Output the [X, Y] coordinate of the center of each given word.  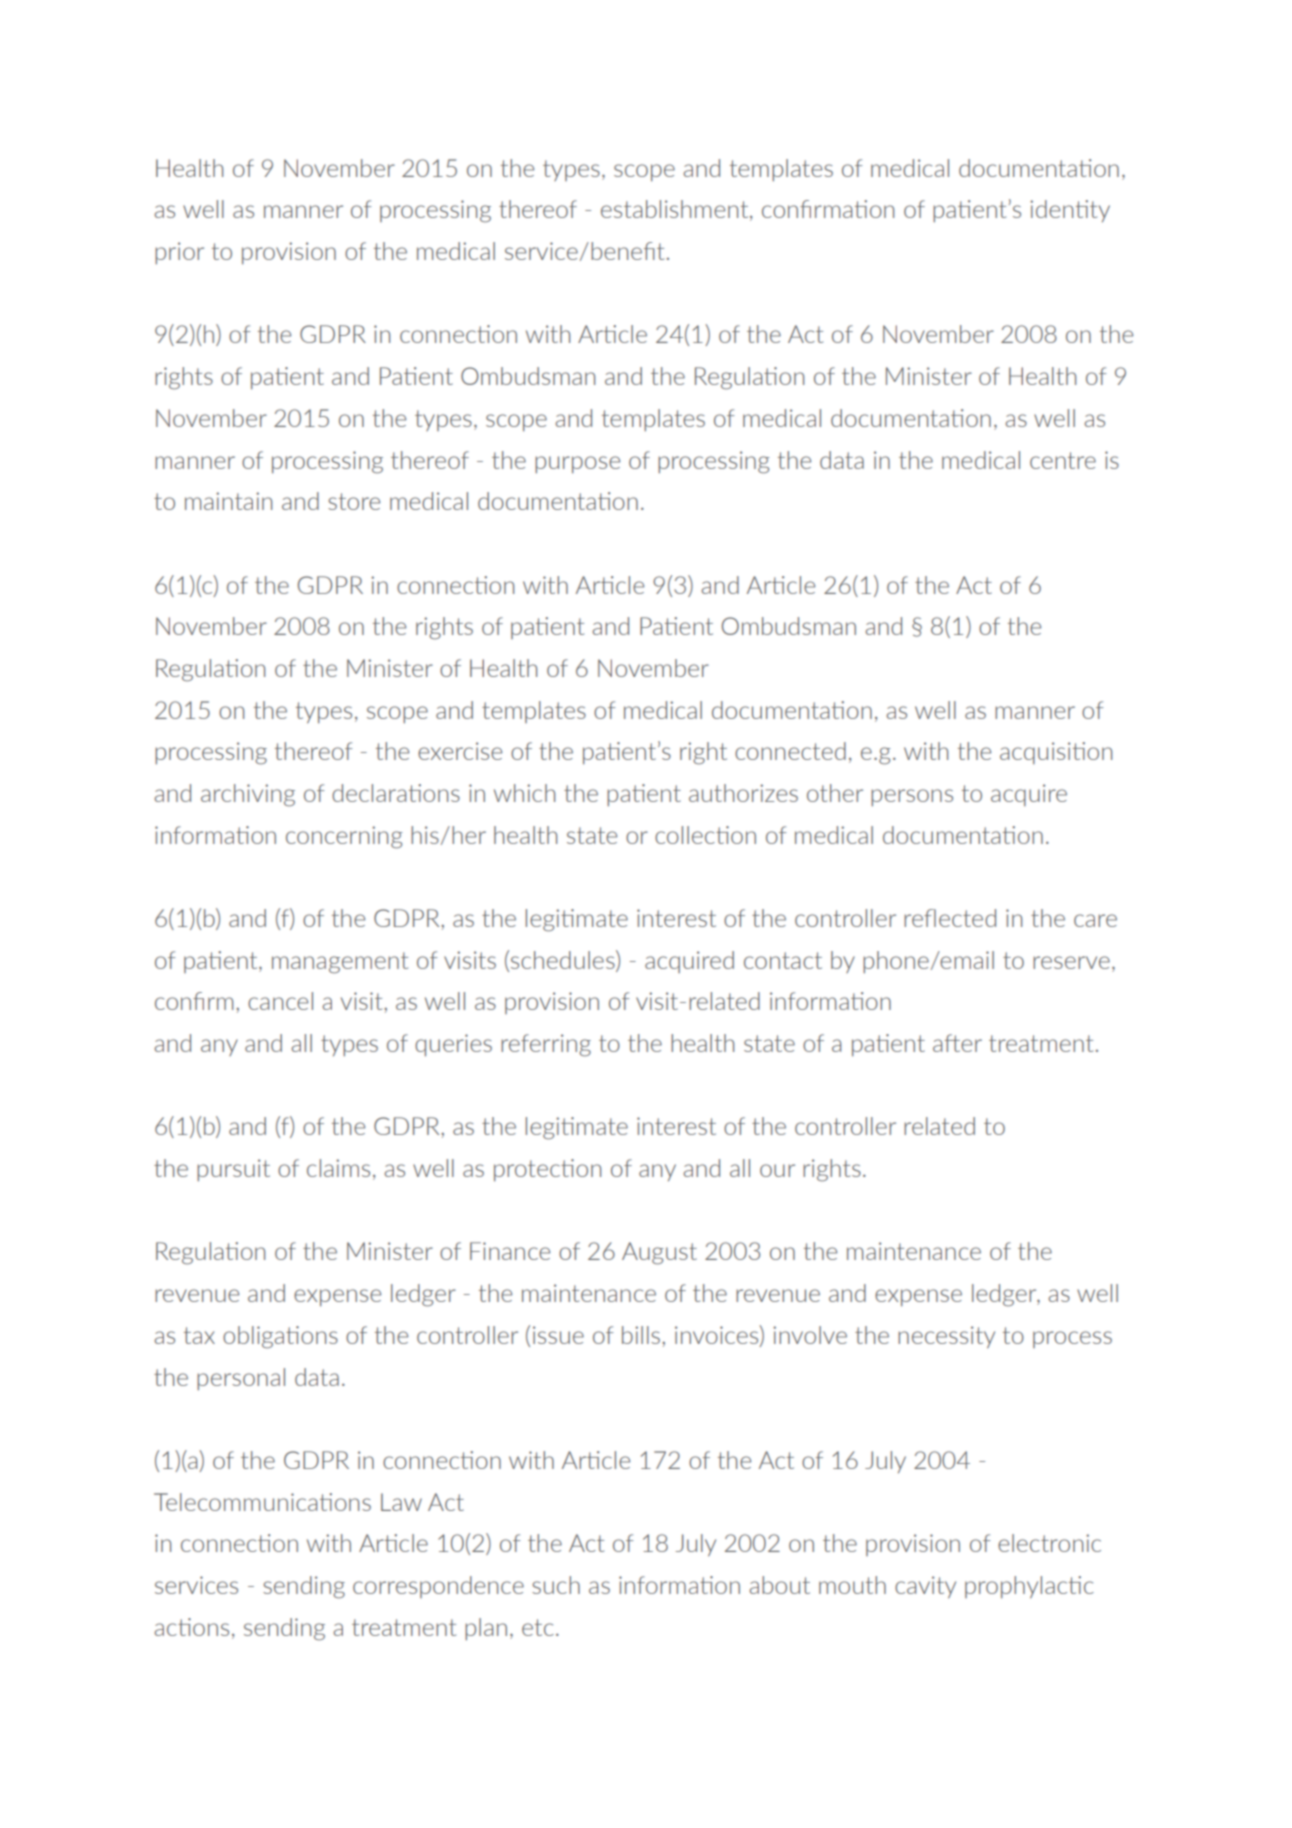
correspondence [438, 1587]
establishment [676, 210]
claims [338, 1168]
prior [179, 253]
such [556, 1585]
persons [912, 797]
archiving [248, 795]
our [777, 1170]
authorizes [743, 793]
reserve [1071, 962]
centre [1063, 460]
